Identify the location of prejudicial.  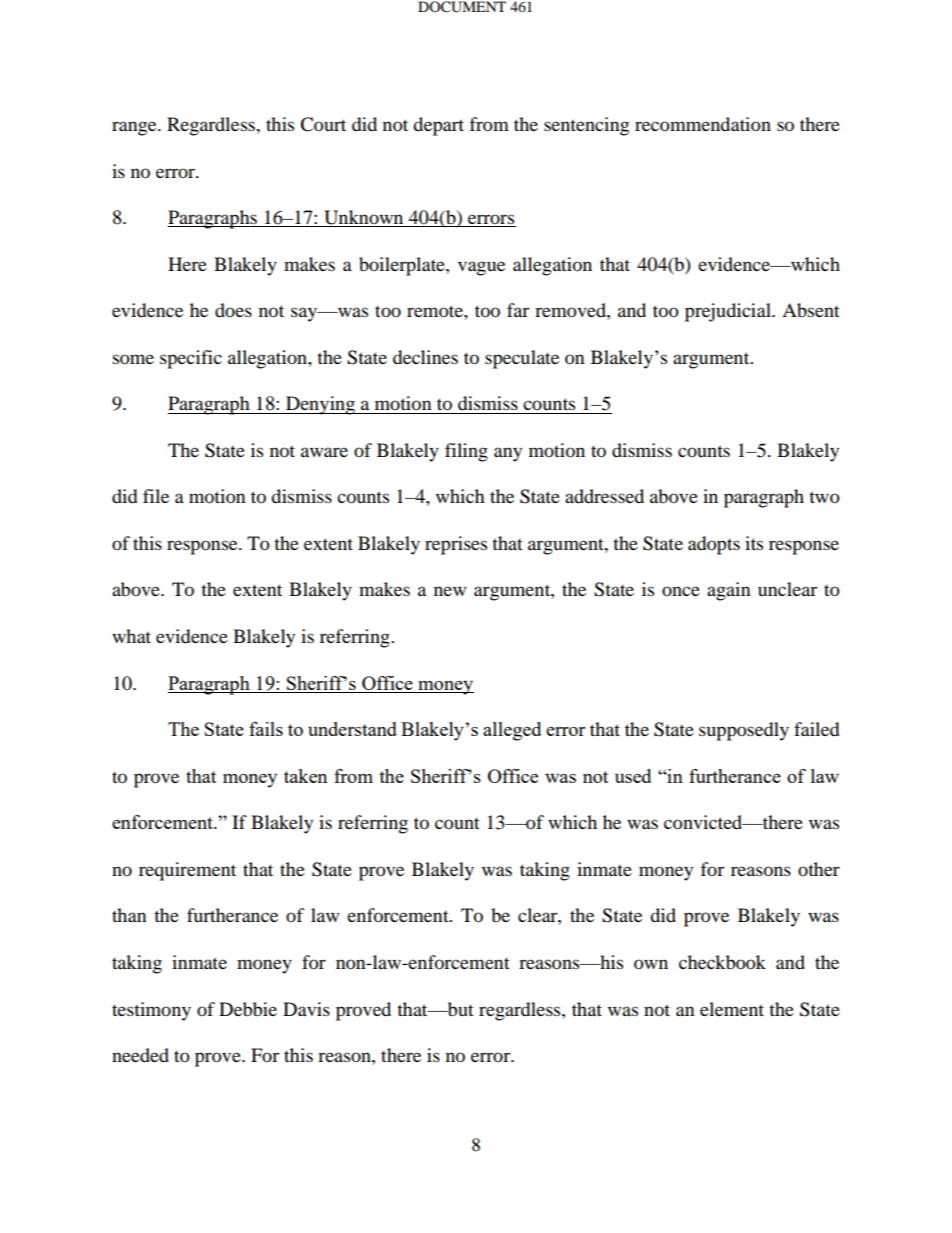
(729, 312).
